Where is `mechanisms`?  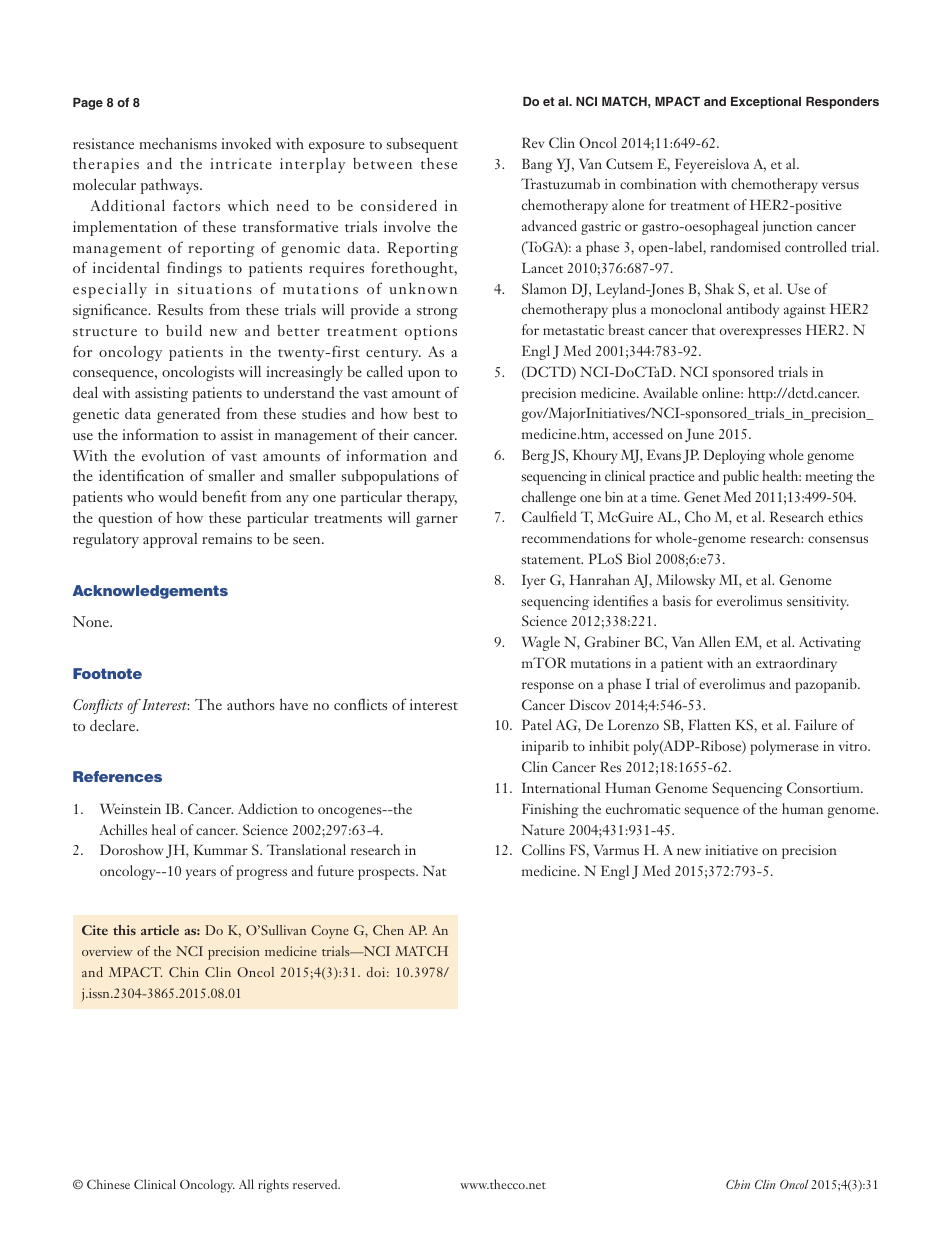 mechanisms is located at coordinates (178, 143).
